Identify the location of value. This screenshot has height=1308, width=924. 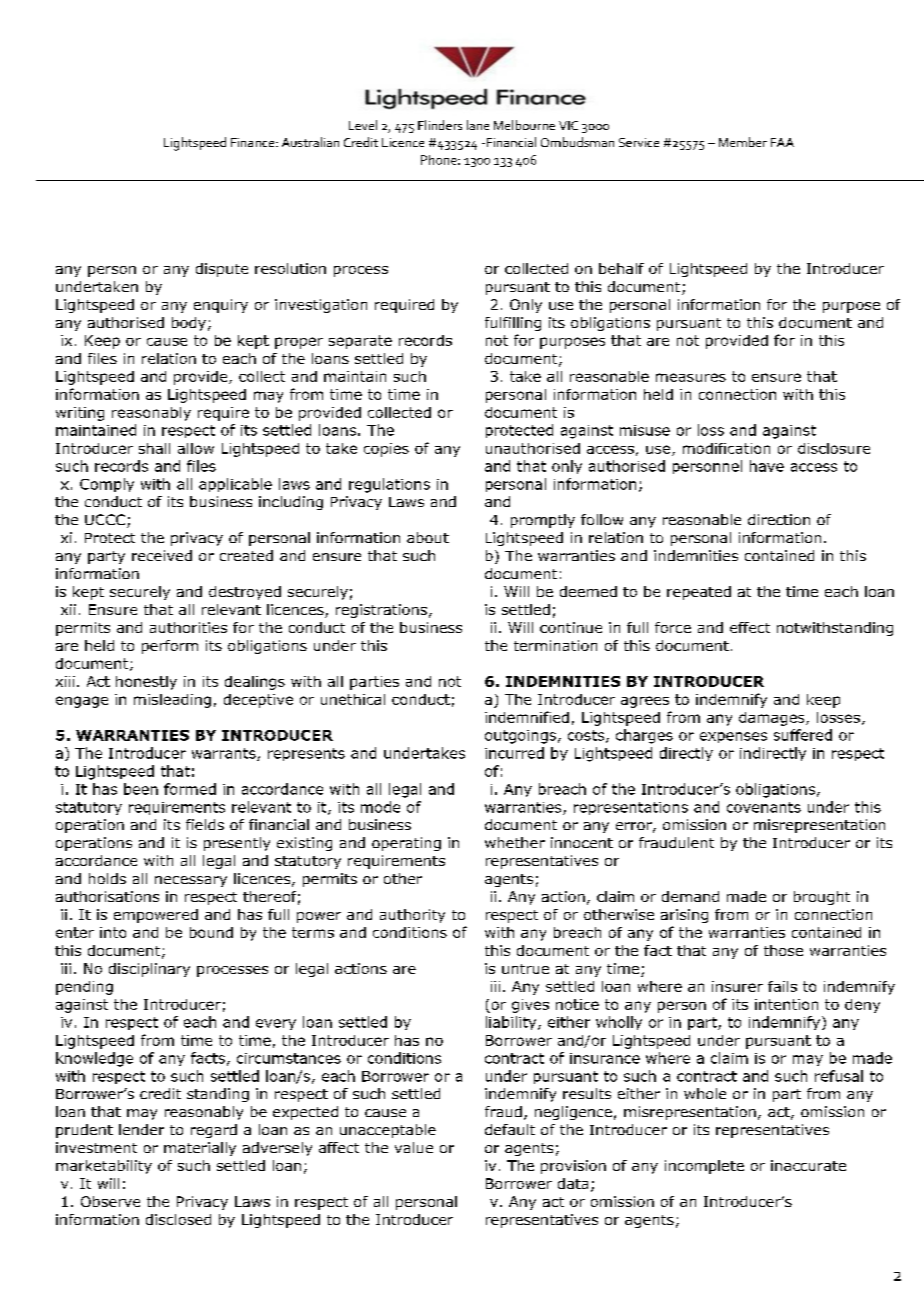
(414, 1147).
